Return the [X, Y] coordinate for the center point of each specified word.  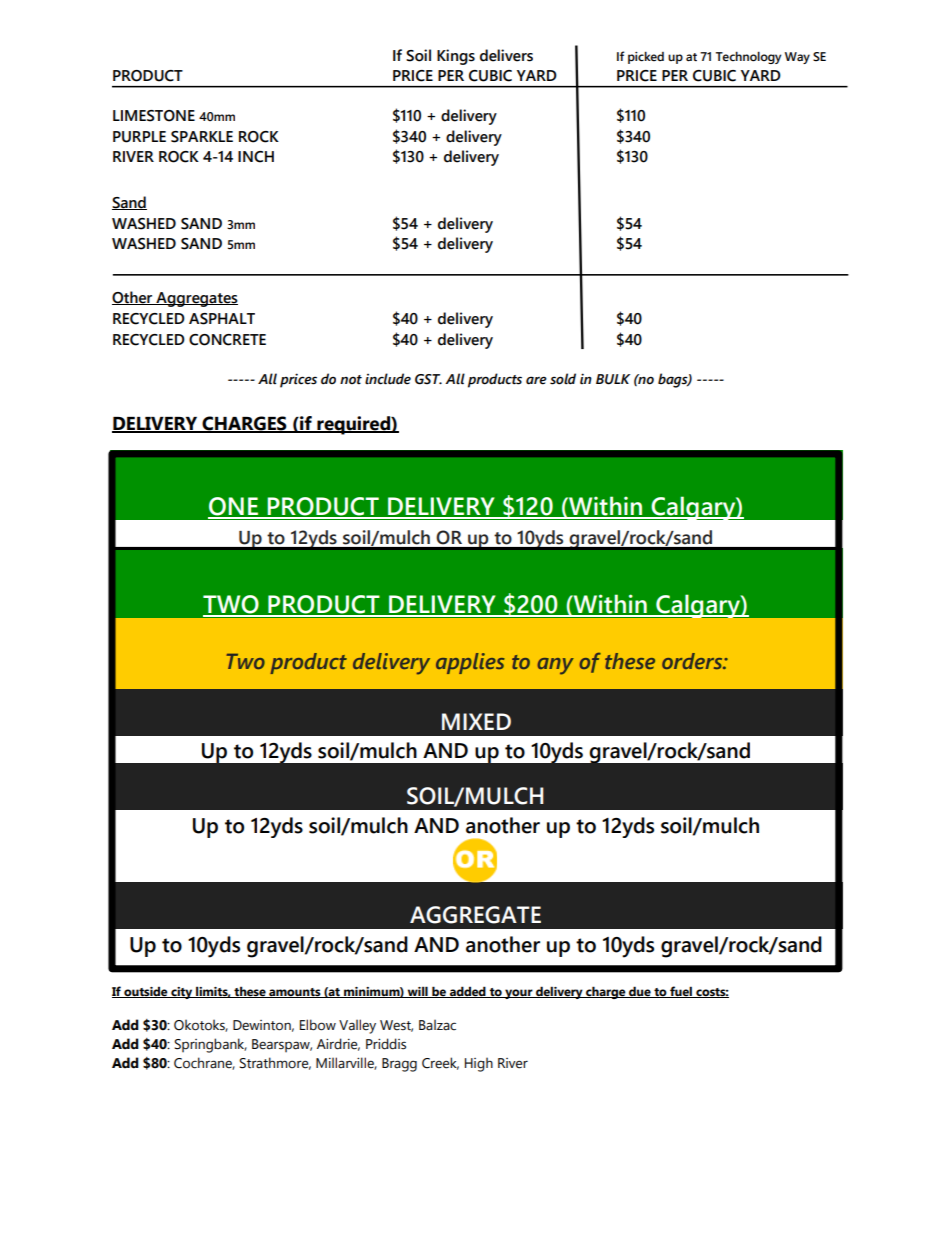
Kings [456, 57]
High [479, 1064]
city [182, 993]
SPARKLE [202, 137]
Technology [748, 57]
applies [470, 663]
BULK [613, 379]
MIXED [476, 721]
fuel [681, 992]
